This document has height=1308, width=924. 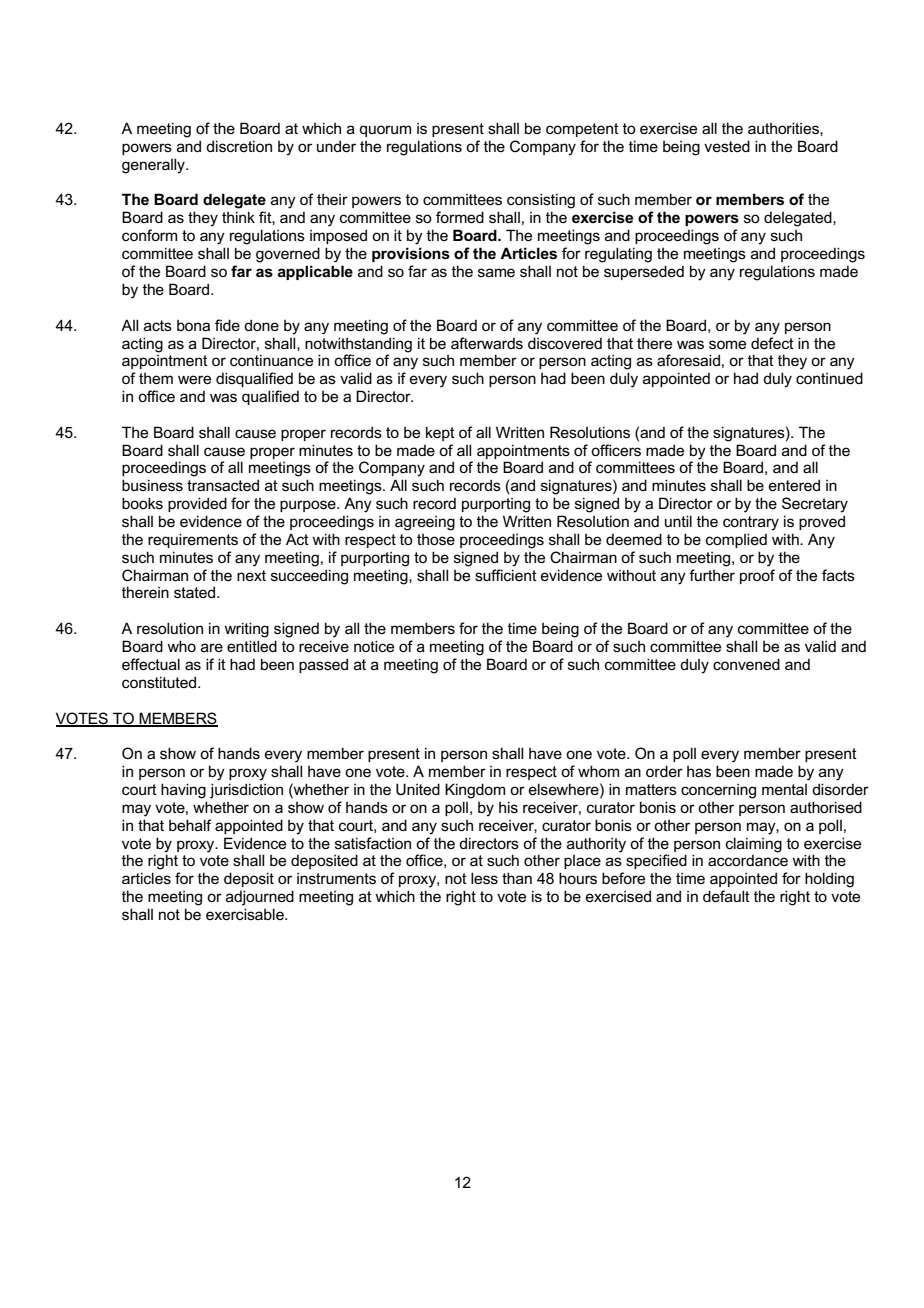 What do you see at coordinates (239, 146) in the document?
I see `discretion` at bounding box center [239, 146].
